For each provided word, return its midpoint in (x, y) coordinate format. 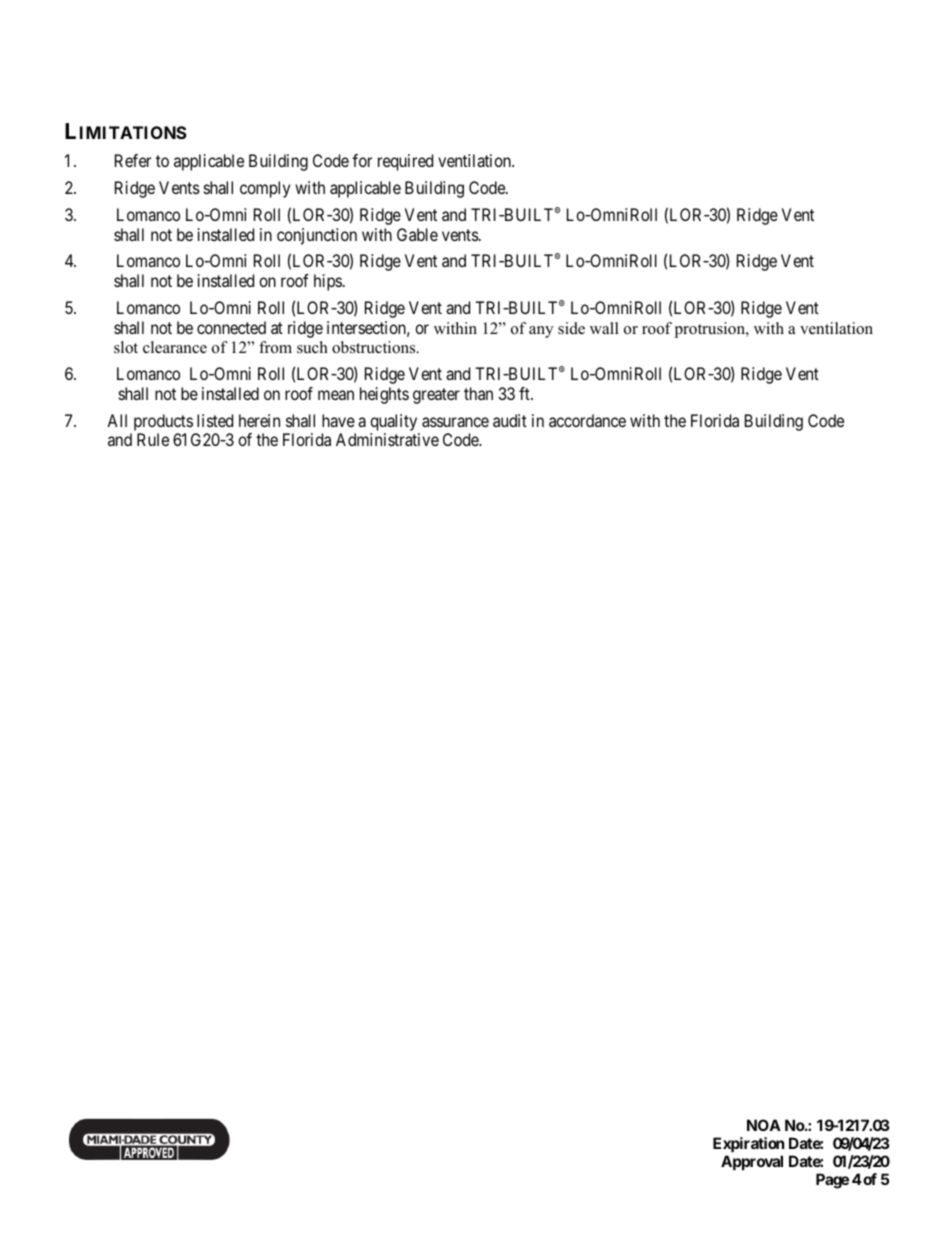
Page (832, 1181)
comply (265, 189)
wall (604, 328)
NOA (764, 1125)
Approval (752, 1162)
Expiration (748, 1144)
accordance (587, 420)
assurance (455, 422)
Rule (153, 439)
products (162, 424)
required (405, 162)
